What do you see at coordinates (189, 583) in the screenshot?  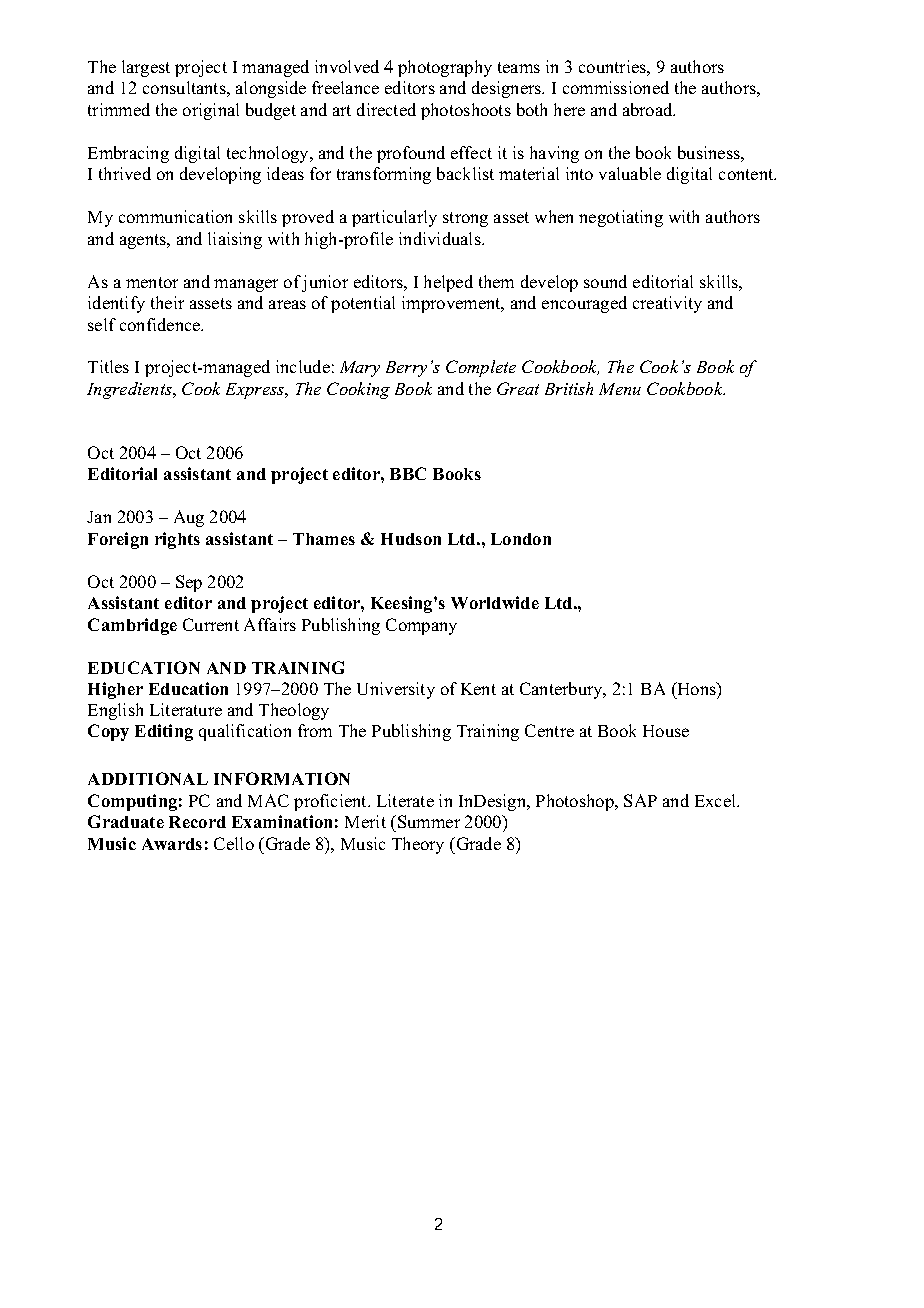 I see `Sep` at bounding box center [189, 583].
